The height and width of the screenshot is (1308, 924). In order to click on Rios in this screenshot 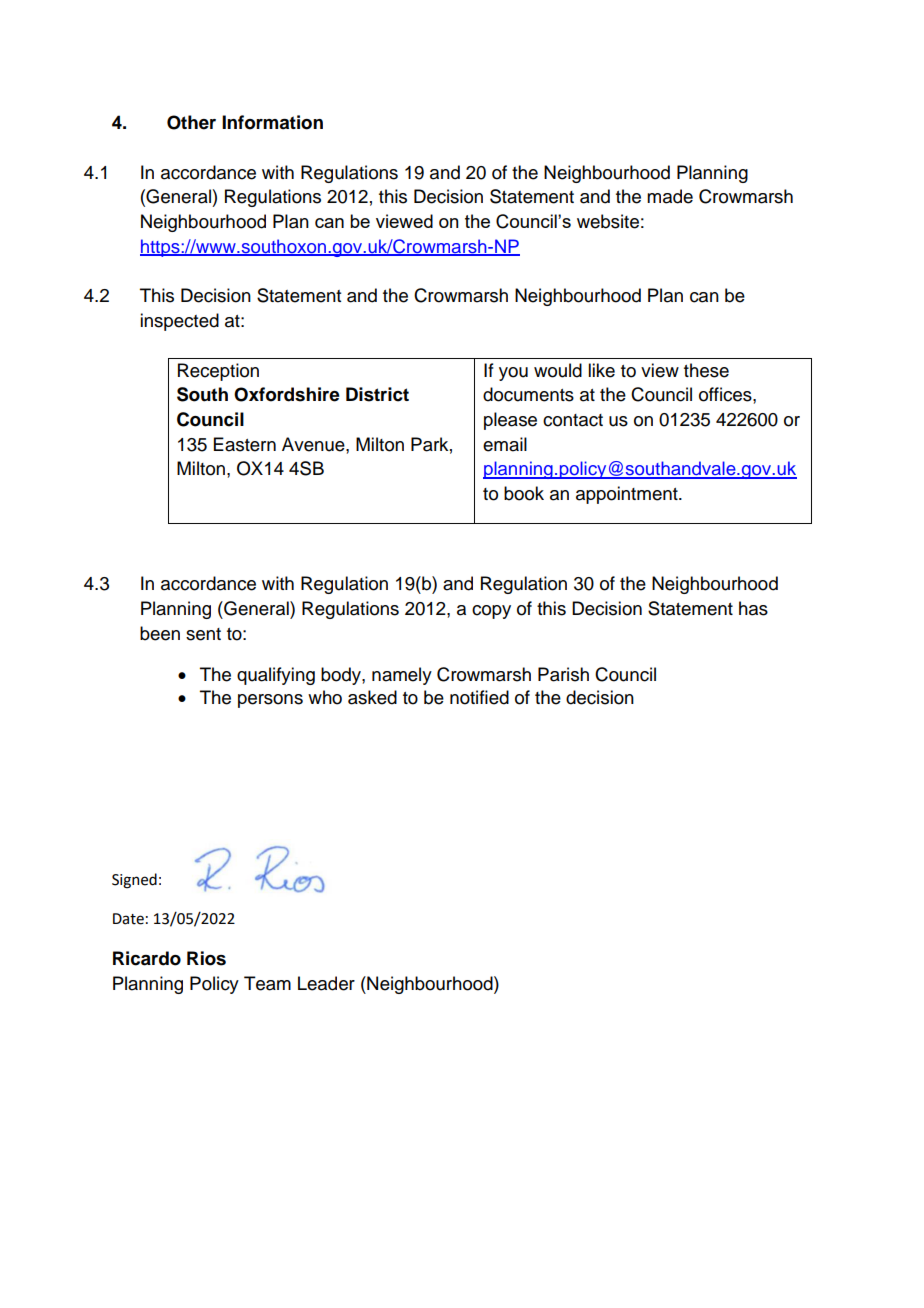, I will do `click(206, 958)`.
